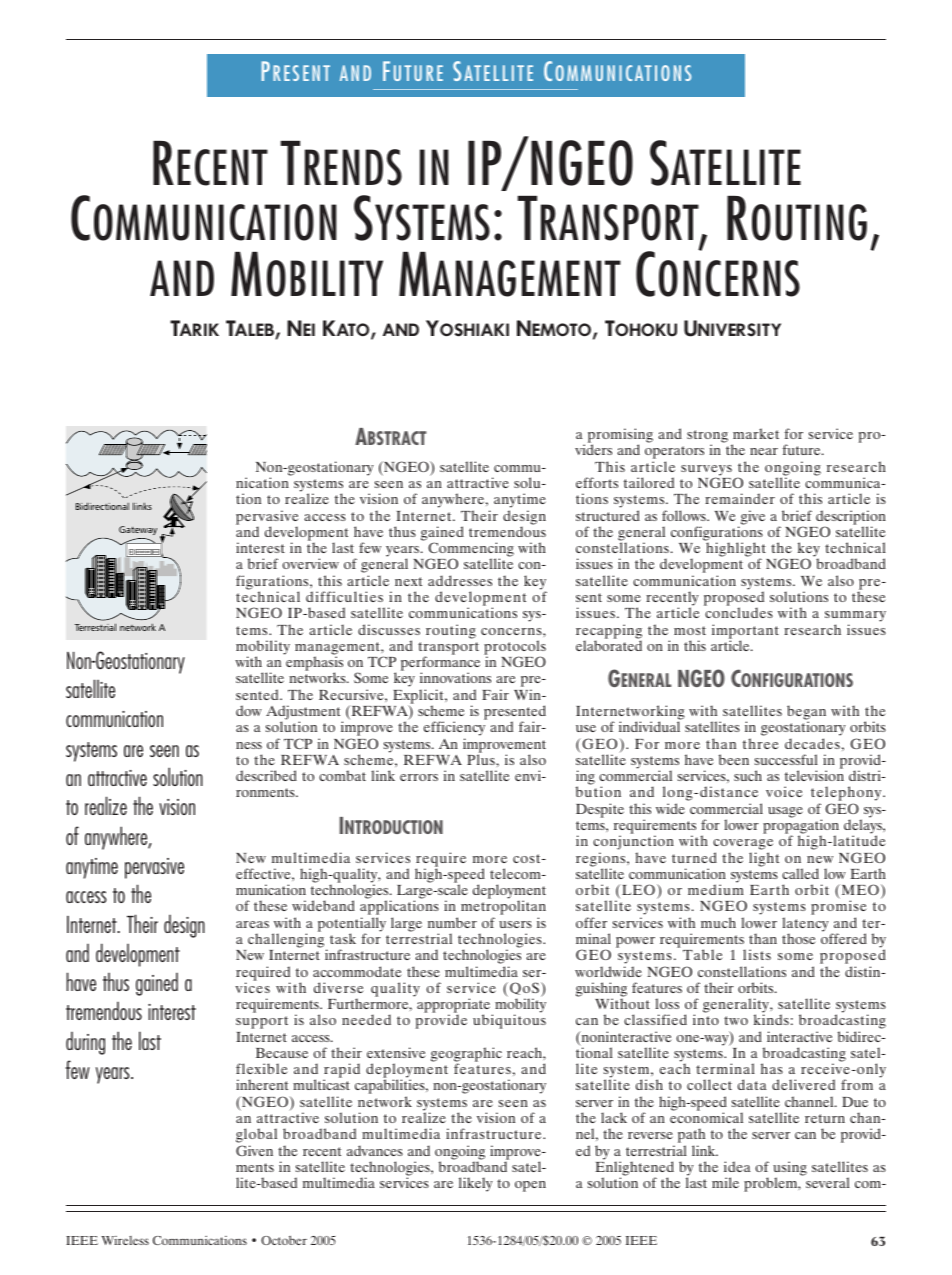  Describe the element at coordinates (476, 1184) in the screenshot. I see `likely` at that location.
